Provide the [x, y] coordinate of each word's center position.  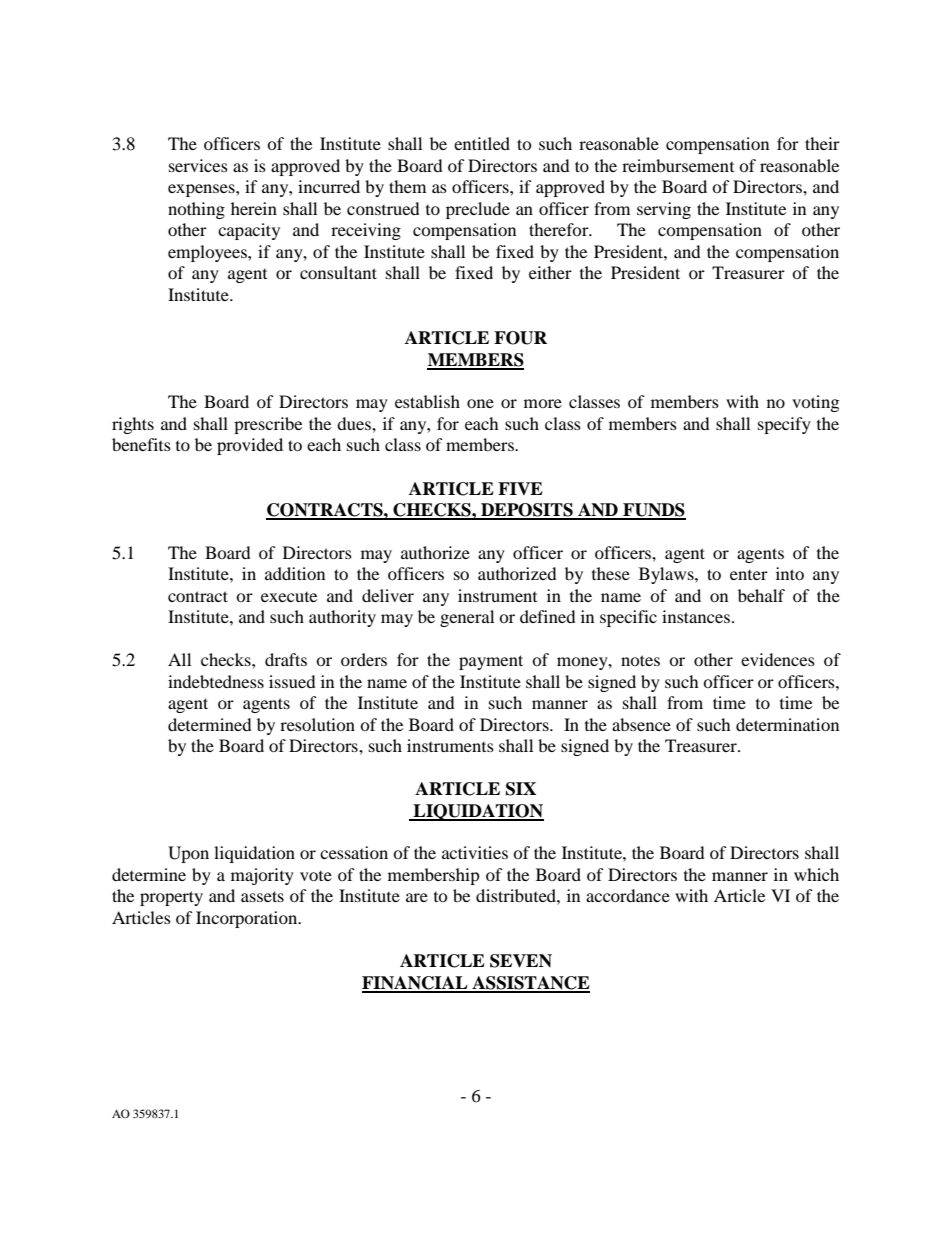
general [467, 618]
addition [295, 573]
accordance [628, 895]
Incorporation [248, 919]
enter [749, 575]
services [198, 165]
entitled [482, 143]
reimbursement [678, 165]
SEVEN [521, 961]
